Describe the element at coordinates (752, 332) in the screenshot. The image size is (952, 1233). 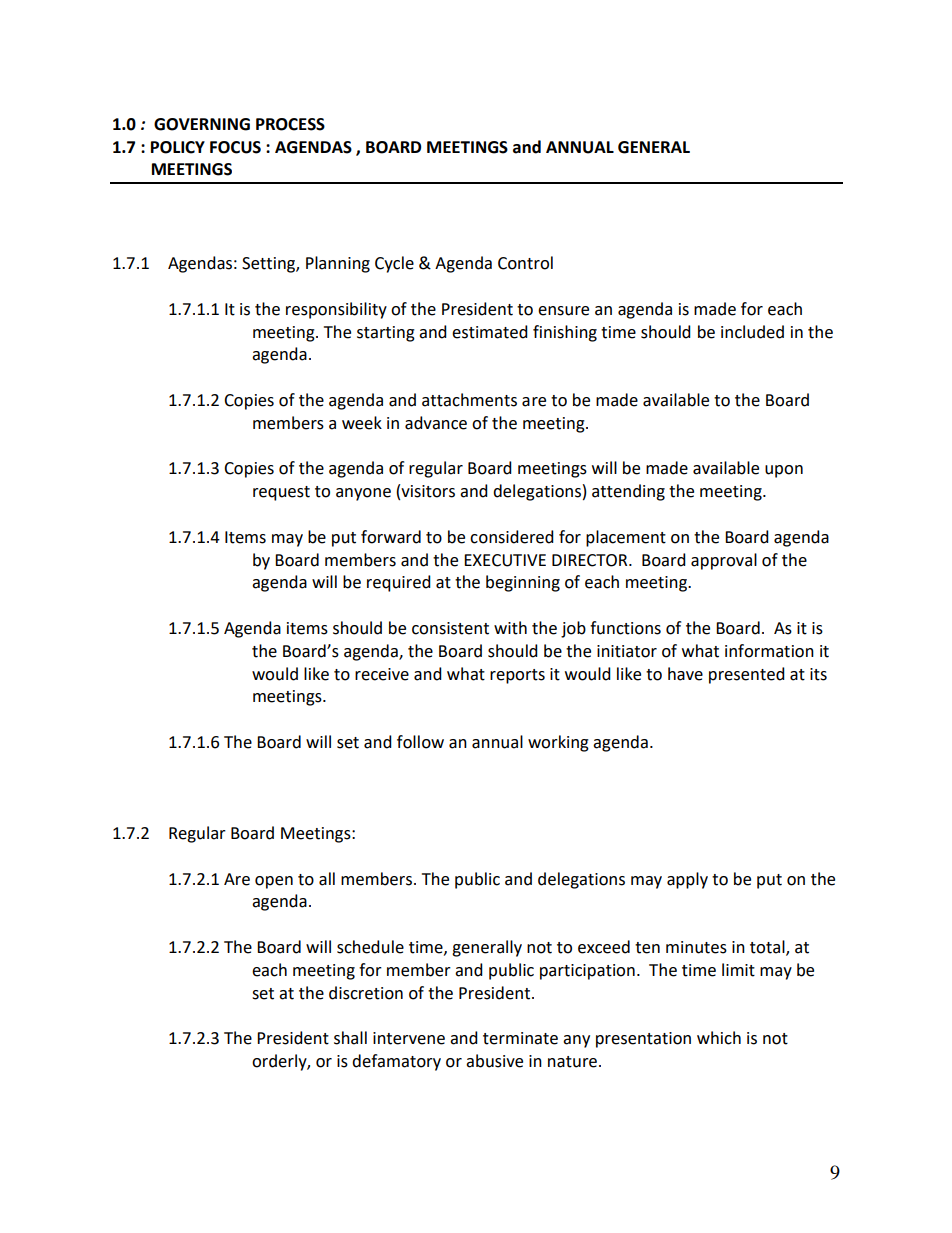
I see `included` at that location.
